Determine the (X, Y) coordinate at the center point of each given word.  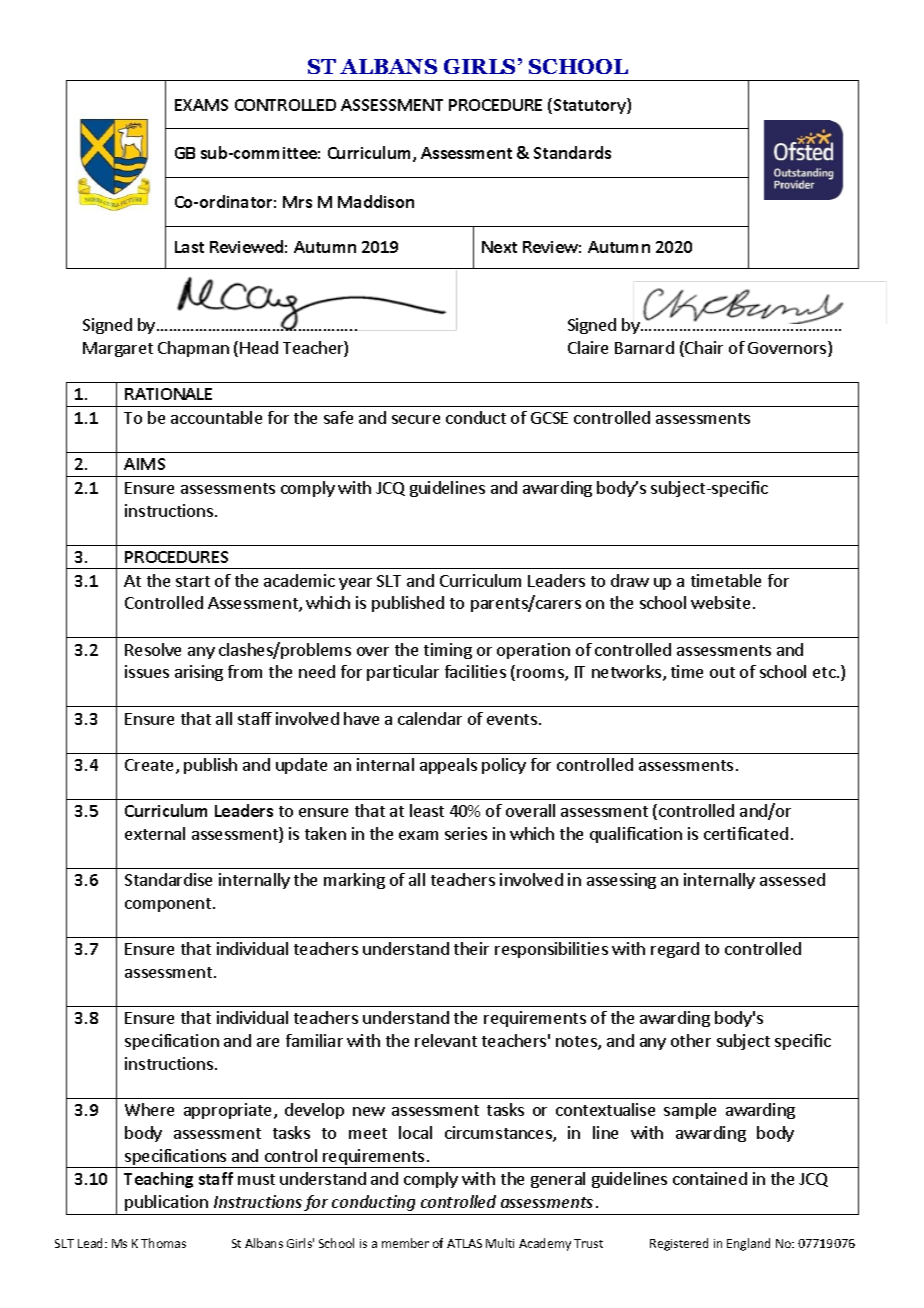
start (193, 581)
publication (166, 1203)
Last (189, 247)
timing (448, 651)
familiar (314, 1040)
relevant (446, 1040)
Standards (572, 152)
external (155, 833)
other (691, 1040)
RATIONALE (168, 394)
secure (416, 419)
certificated (746, 833)
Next (499, 247)
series (466, 833)
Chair (703, 349)
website (720, 602)
